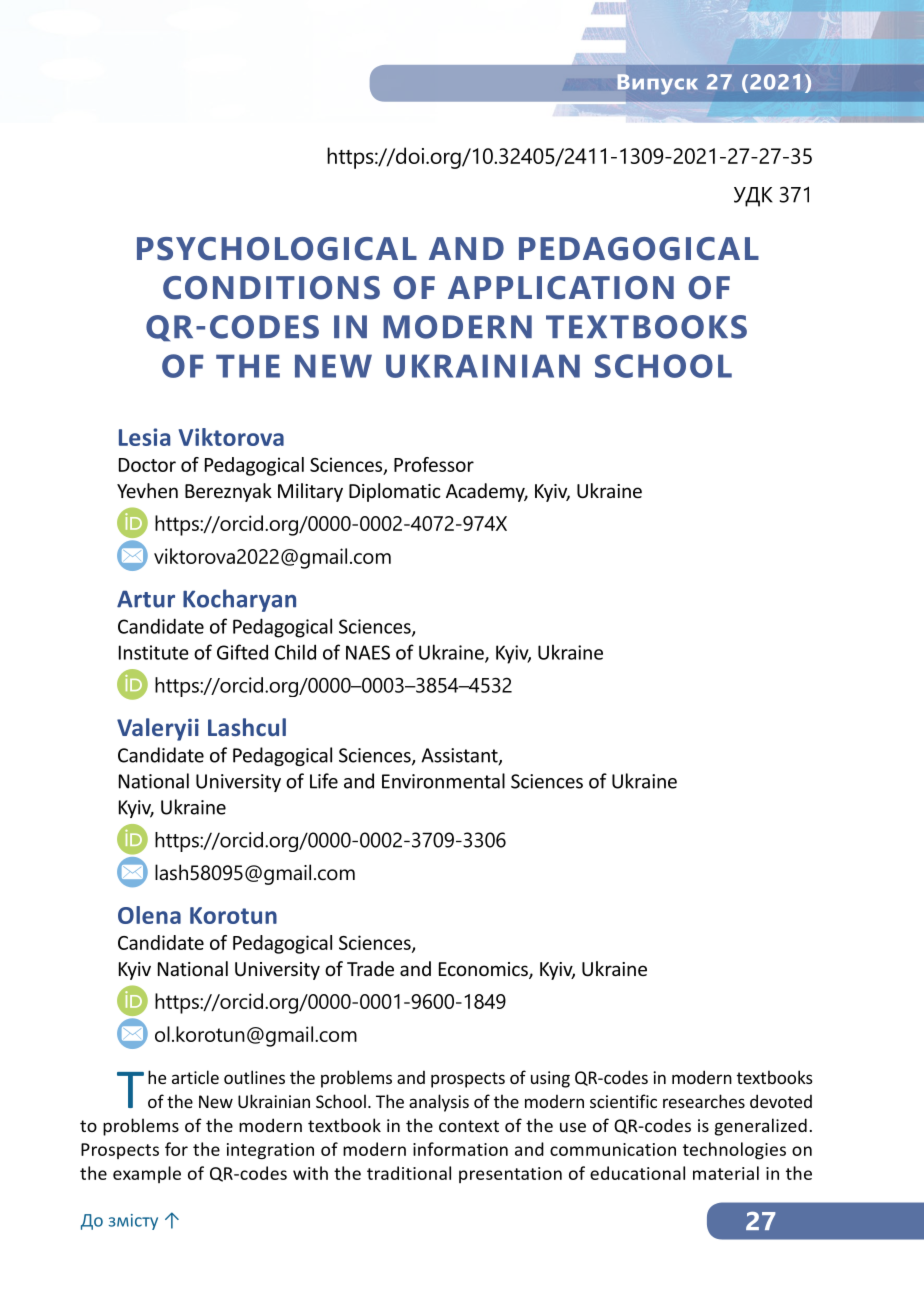 The image size is (924, 1295). I want to click on Diplomatic, so click(395, 492).
